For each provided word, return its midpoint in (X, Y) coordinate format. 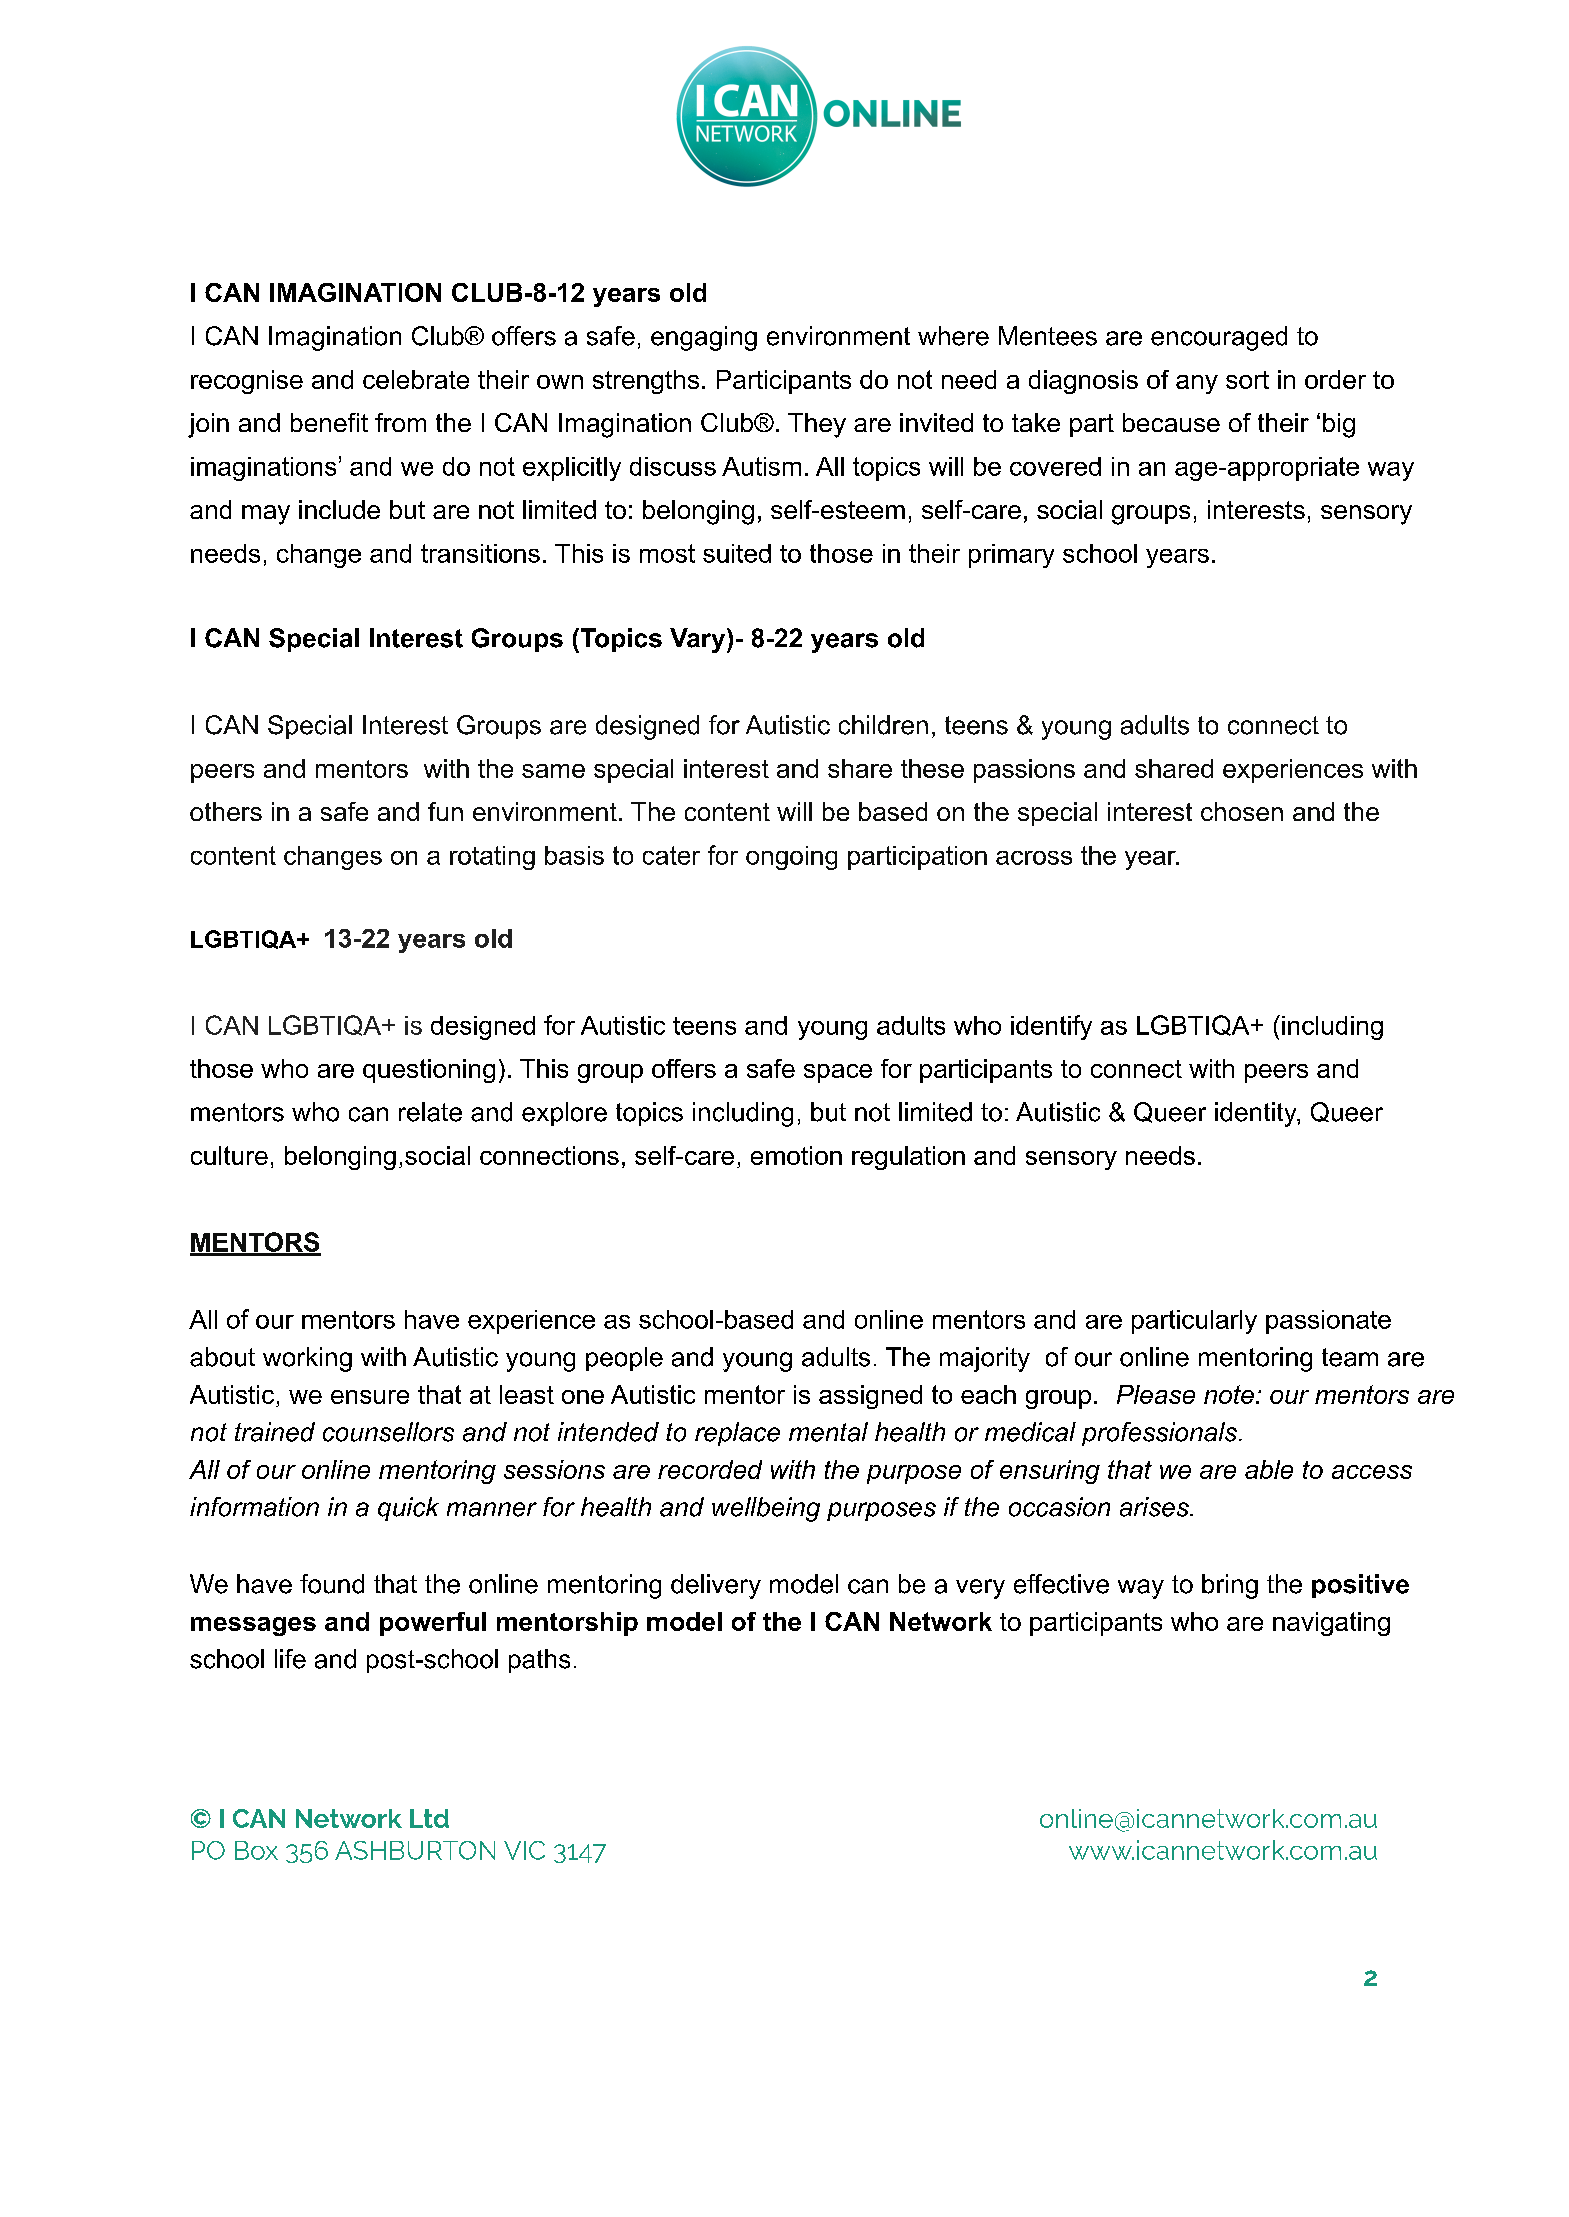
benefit (329, 422)
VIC (524, 1850)
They (817, 425)
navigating (1331, 1624)
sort (1247, 380)
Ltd (429, 1818)
